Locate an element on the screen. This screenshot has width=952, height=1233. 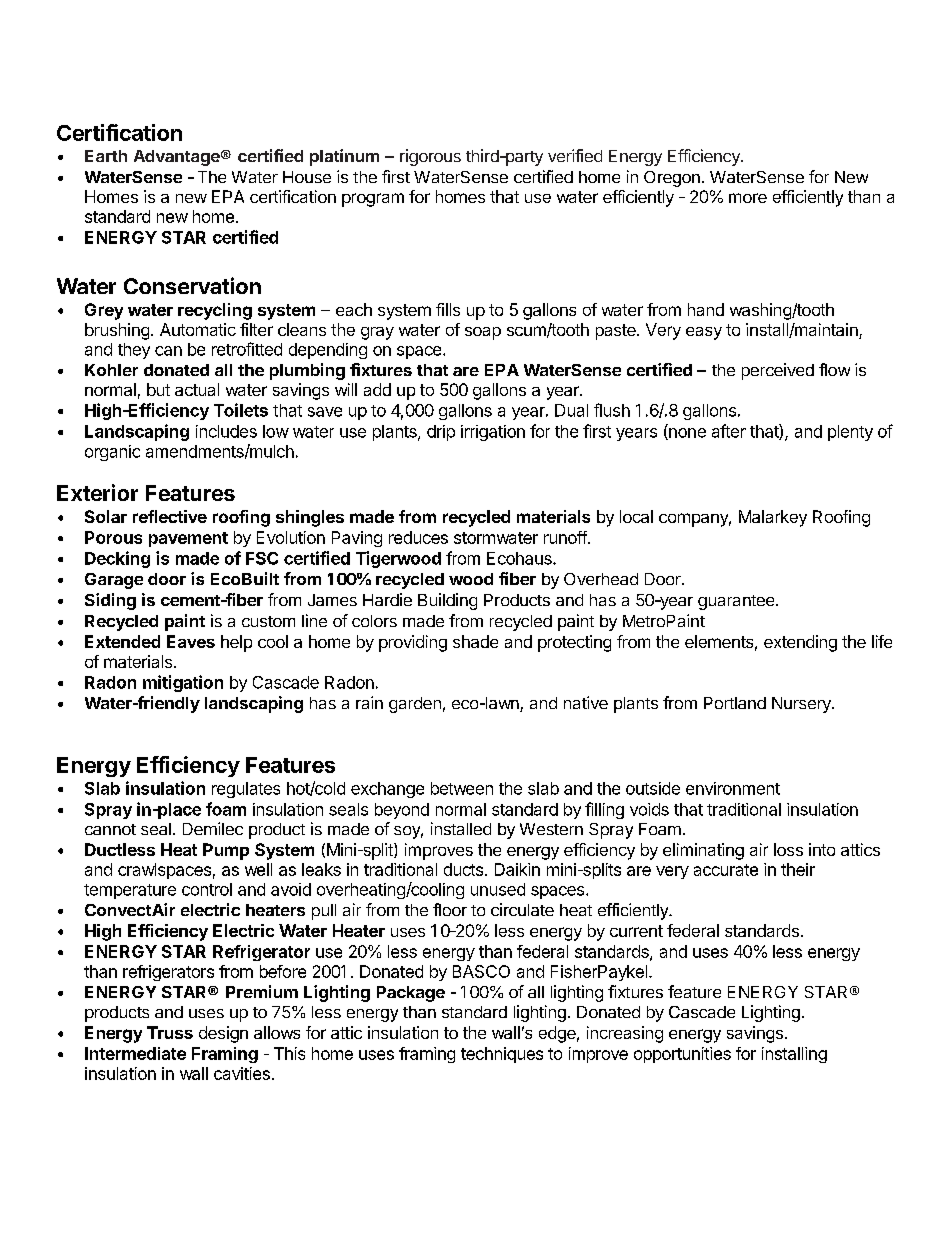
Eaves is located at coordinates (191, 641).
